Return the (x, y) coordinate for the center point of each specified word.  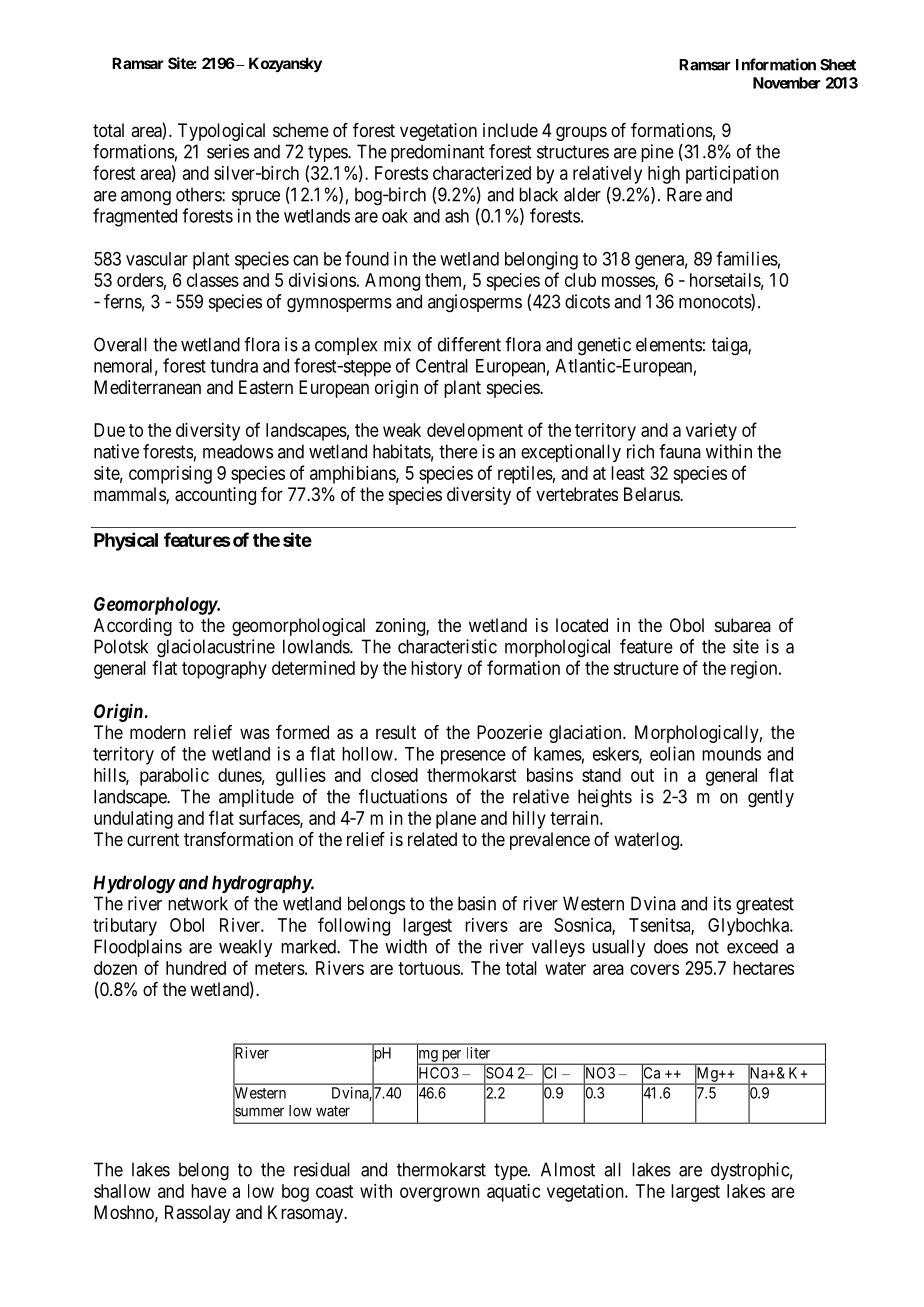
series (228, 151)
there (458, 451)
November (787, 83)
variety (711, 432)
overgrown (440, 1194)
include (510, 130)
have (209, 1191)
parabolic (174, 777)
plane (456, 820)
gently (771, 798)
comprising (170, 475)
